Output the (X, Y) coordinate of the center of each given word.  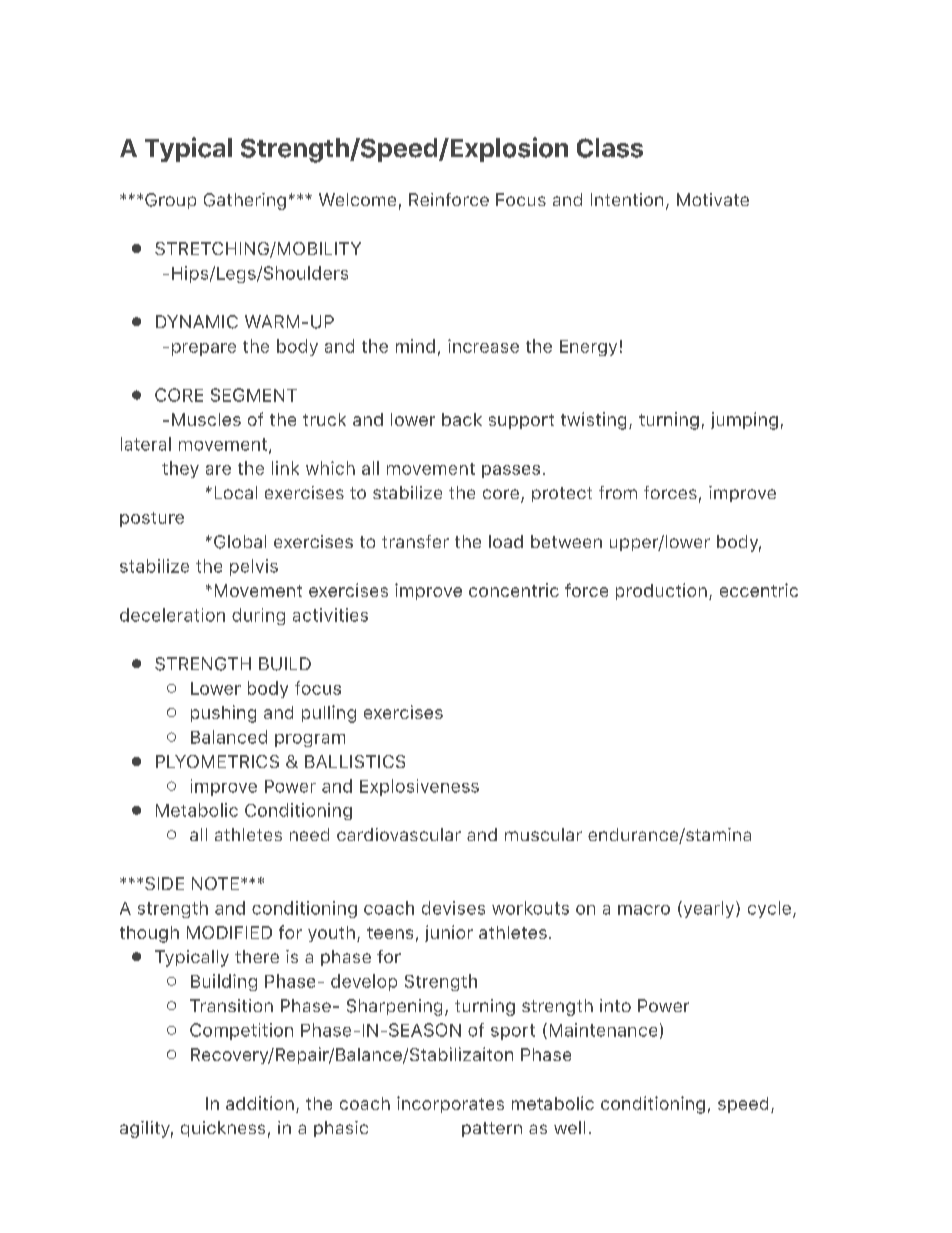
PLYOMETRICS (217, 761)
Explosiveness (419, 787)
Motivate (713, 199)
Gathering (245, 201)
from (618, 492)
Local (236, 492)
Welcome (357, 199)
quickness (223, 1129)
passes (511, 471)
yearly (709, 909)
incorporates (450, 1104)
